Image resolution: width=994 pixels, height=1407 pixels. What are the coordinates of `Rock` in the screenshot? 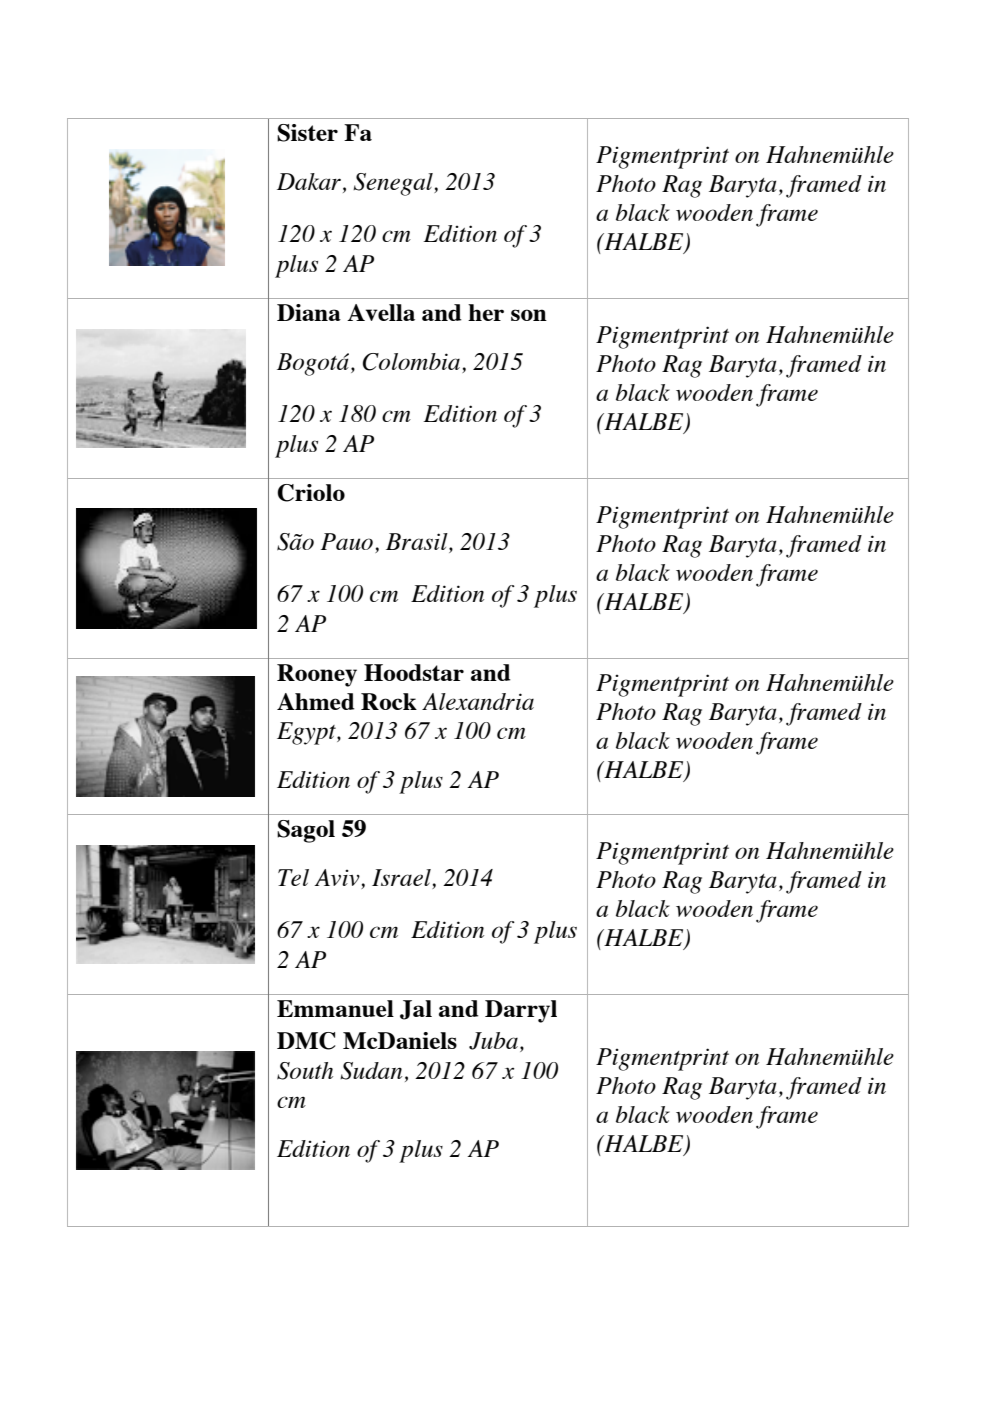 It's located at (389, 701).
